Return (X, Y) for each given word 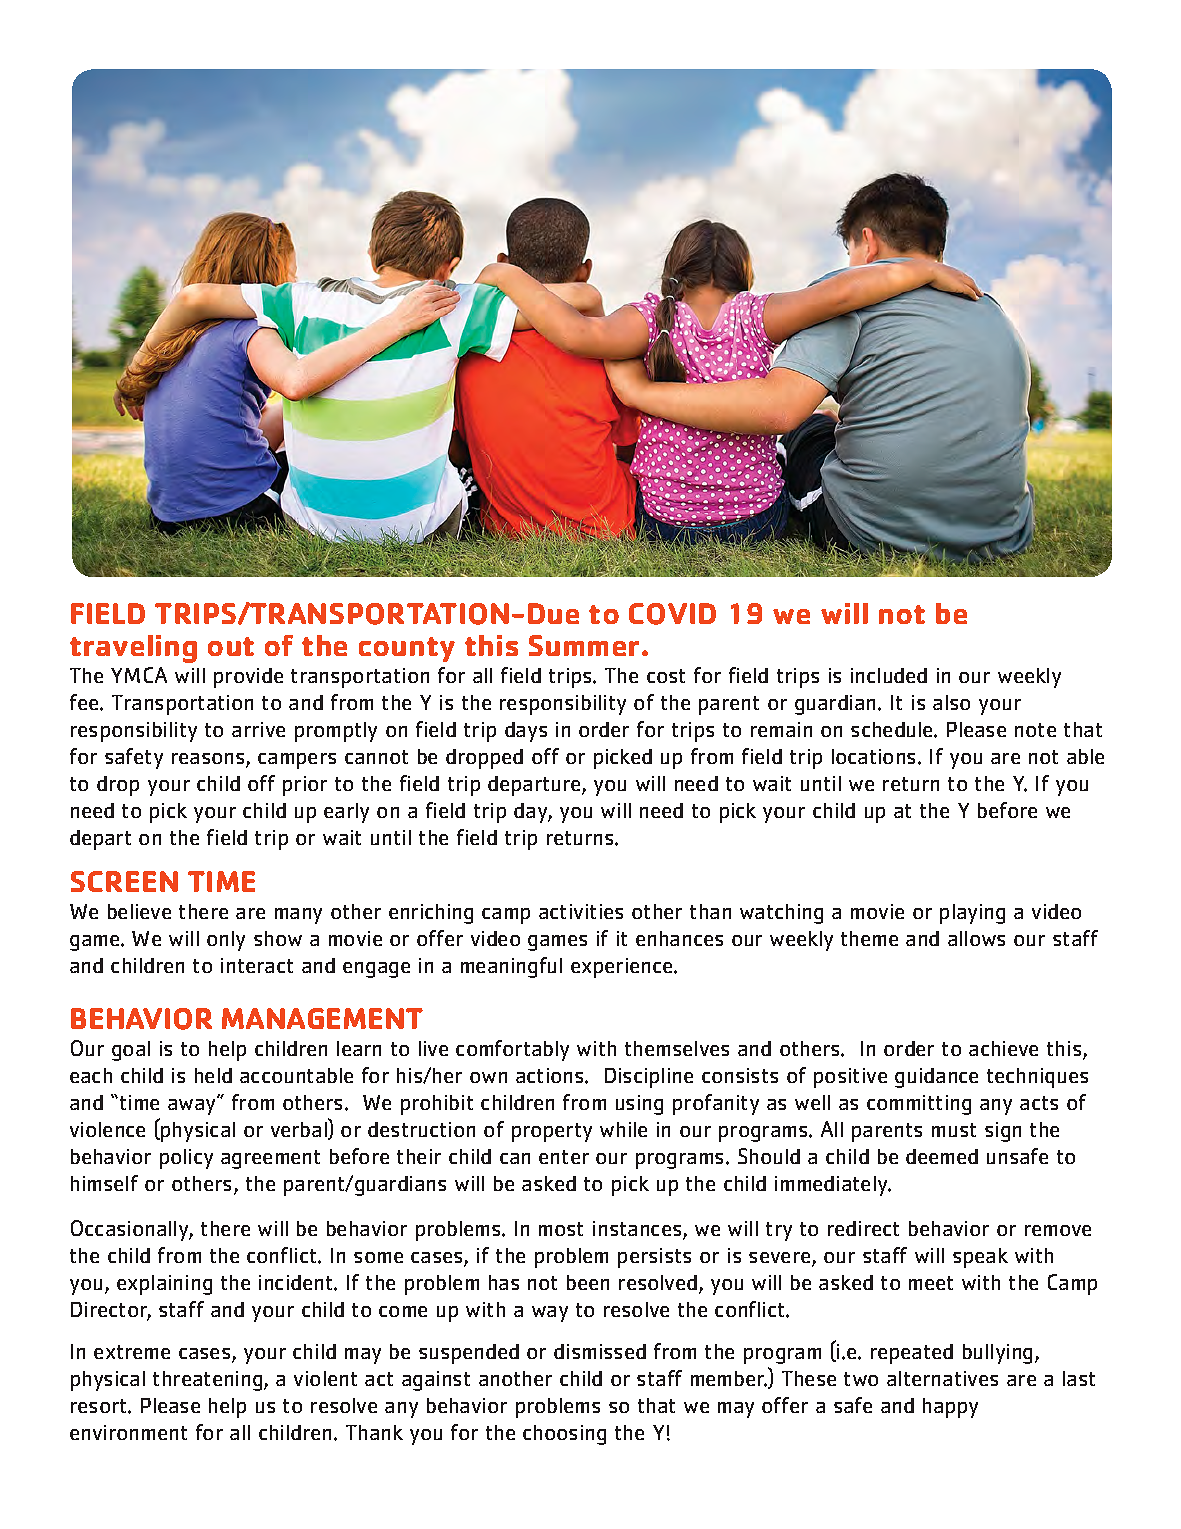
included (889, 675)
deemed (942, 1156)
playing (972, 914)
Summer (586, 645)
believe (139, 911)
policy (186, 1159)
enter (564, 1157)
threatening (209, 1381)
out (231, 646)
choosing (564, 1435)
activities (581, 911)
